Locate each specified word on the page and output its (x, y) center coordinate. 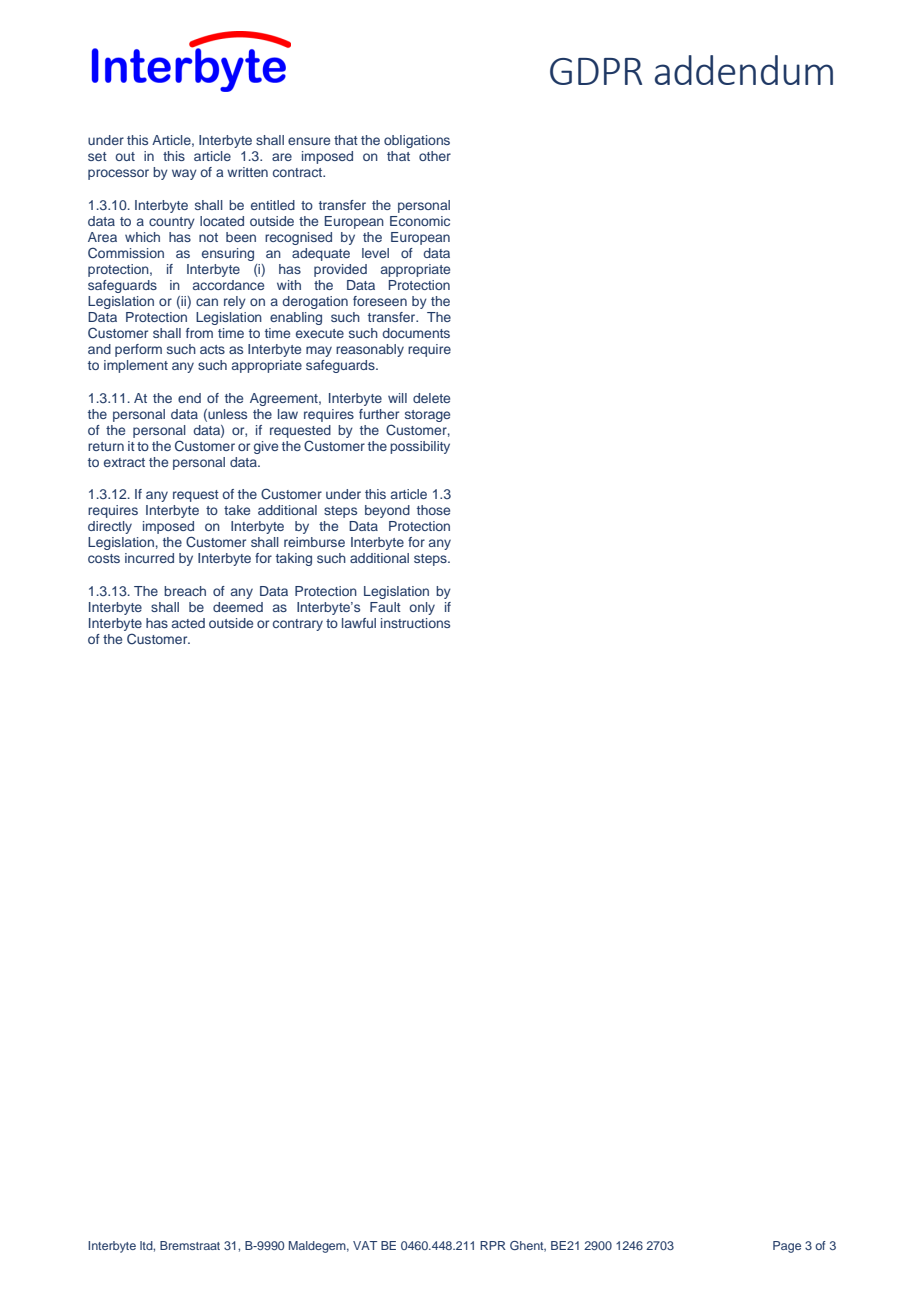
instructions (415, 623)
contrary (298, 625)
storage (427, 416)
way (184, 174)
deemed (238, 607)
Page (787, 1247)
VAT (365, 1245)
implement (136, 366)
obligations (417, 141)
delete (431, 398)
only (422, 608)
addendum (744, 70)
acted (188, 623)
